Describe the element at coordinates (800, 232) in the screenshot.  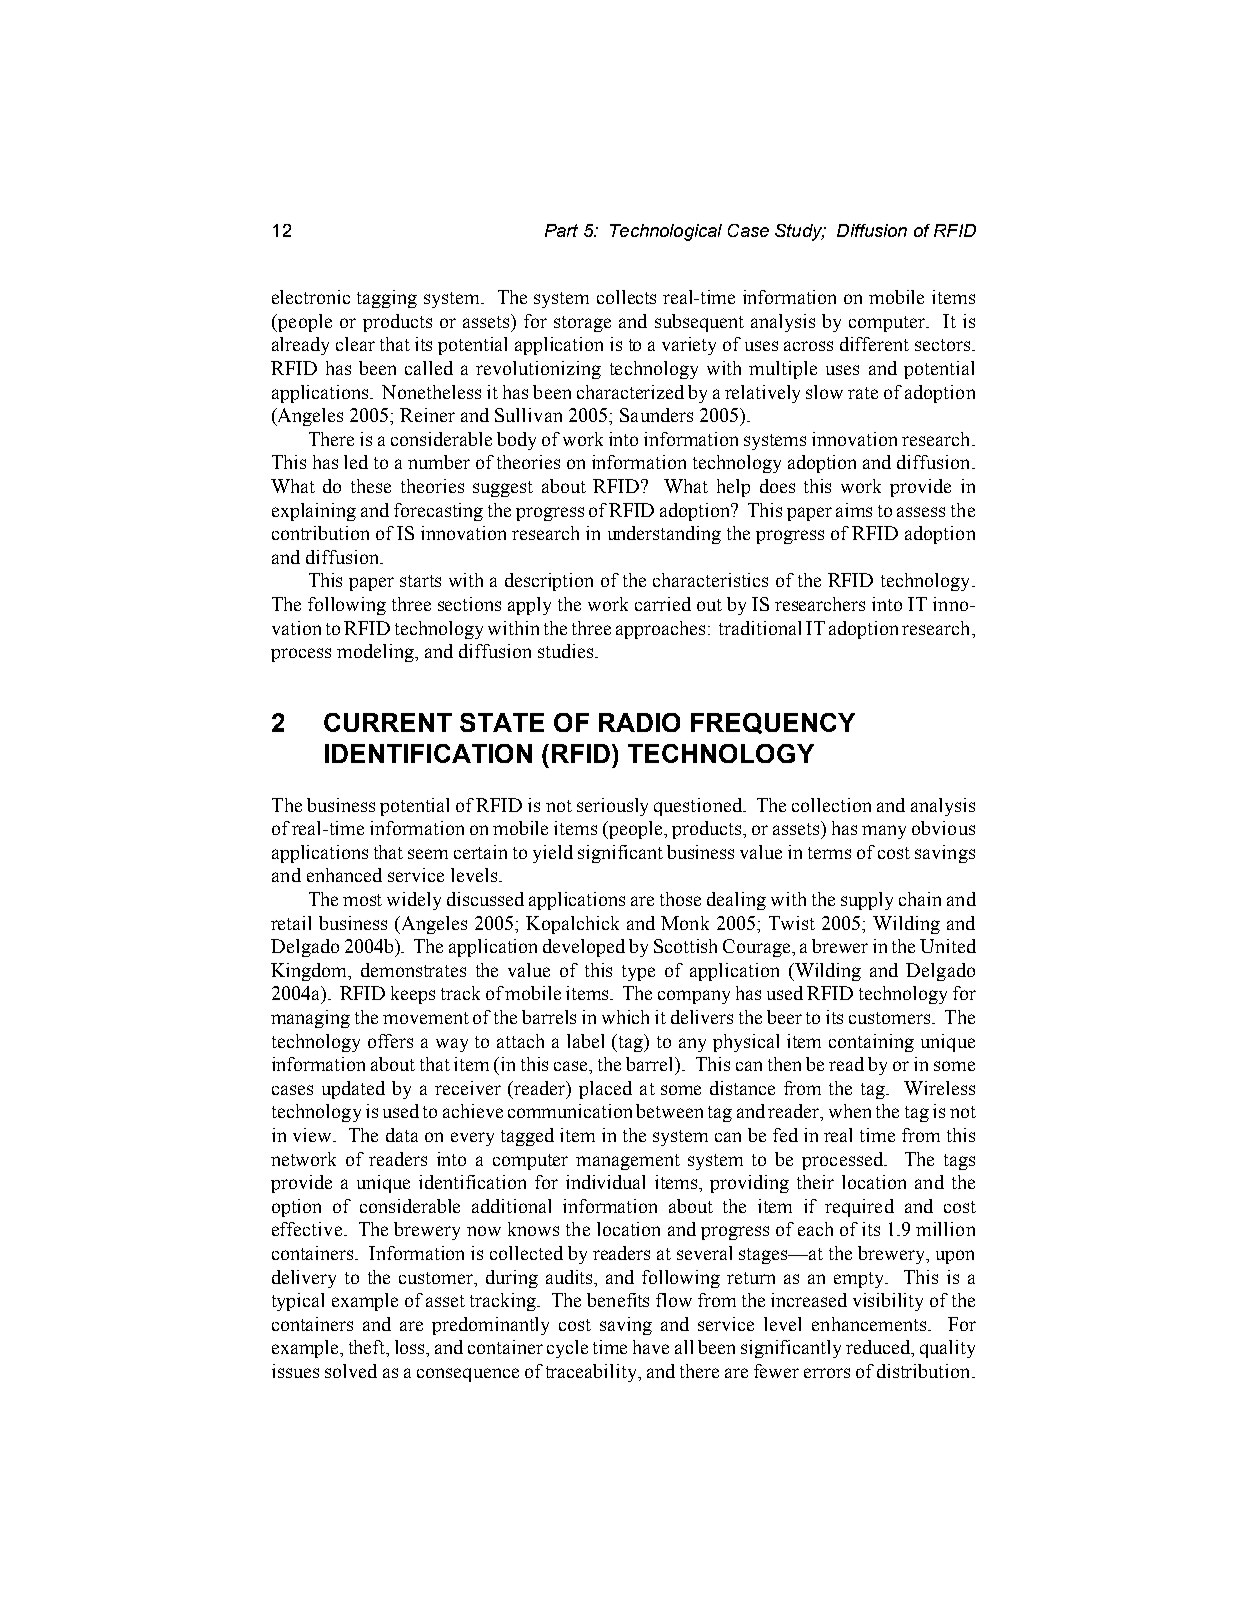
I see `Study` at that location.
